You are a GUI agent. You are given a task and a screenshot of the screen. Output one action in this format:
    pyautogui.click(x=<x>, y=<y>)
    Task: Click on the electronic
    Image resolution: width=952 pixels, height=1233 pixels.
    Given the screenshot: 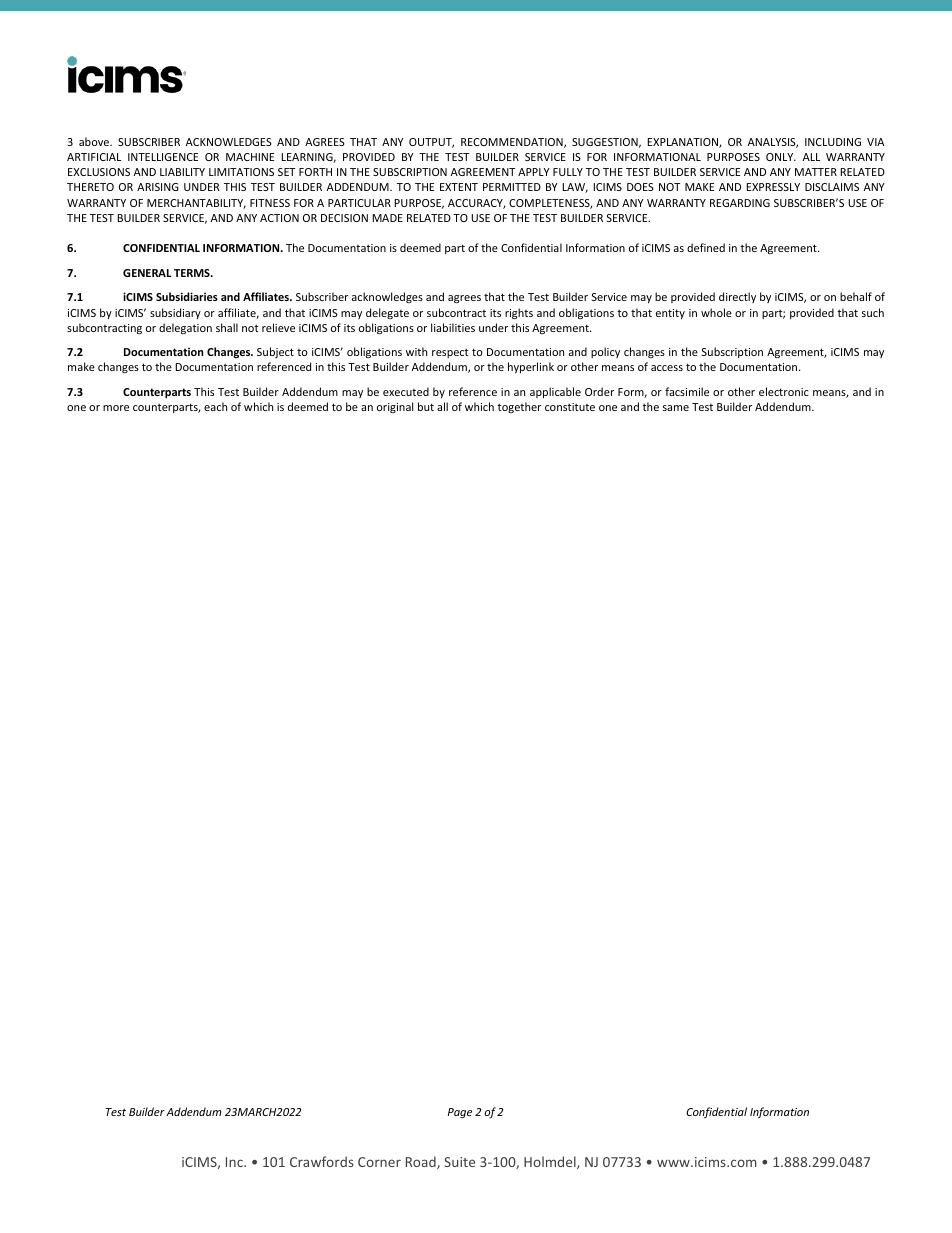 What is the action you would take?
    pyautogui.click(x=784, y=391)
